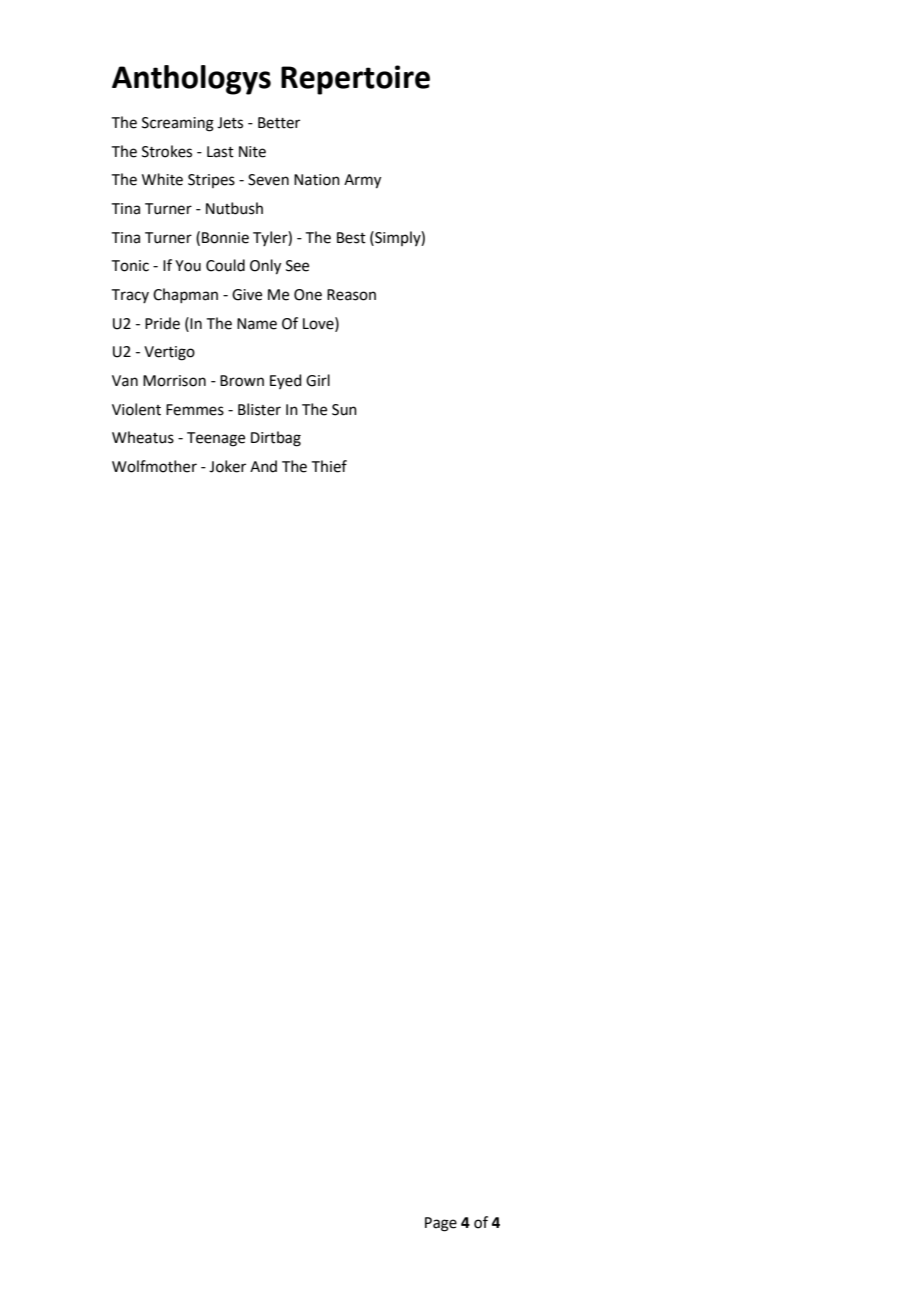 Image resolution: width=924 pixels, height=1308 pixels. Describe the element at coordinates (279, 123) in the screenshot. I see `Better` at that location.
